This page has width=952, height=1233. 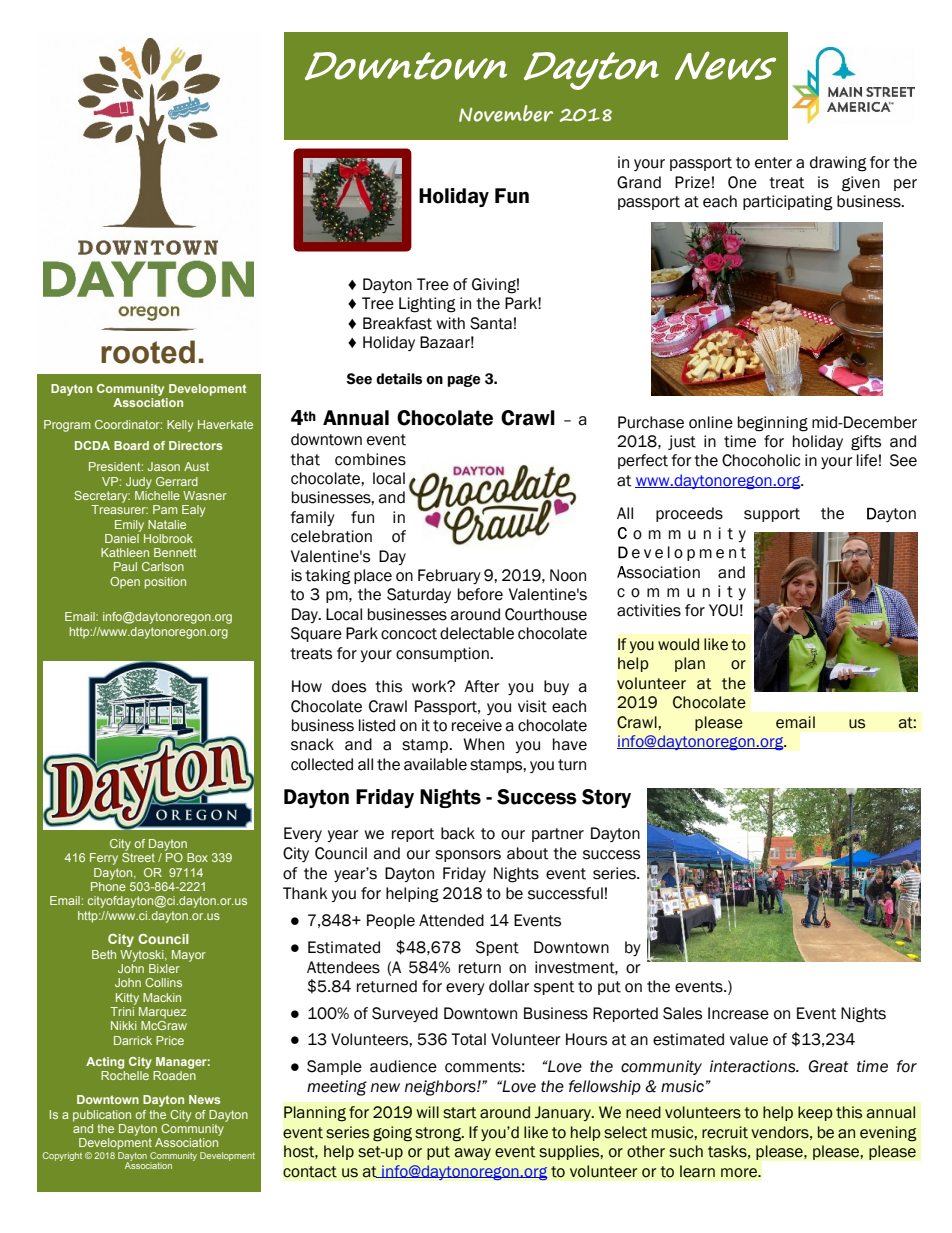 I want to click on page, so click(x=464, y=380).
